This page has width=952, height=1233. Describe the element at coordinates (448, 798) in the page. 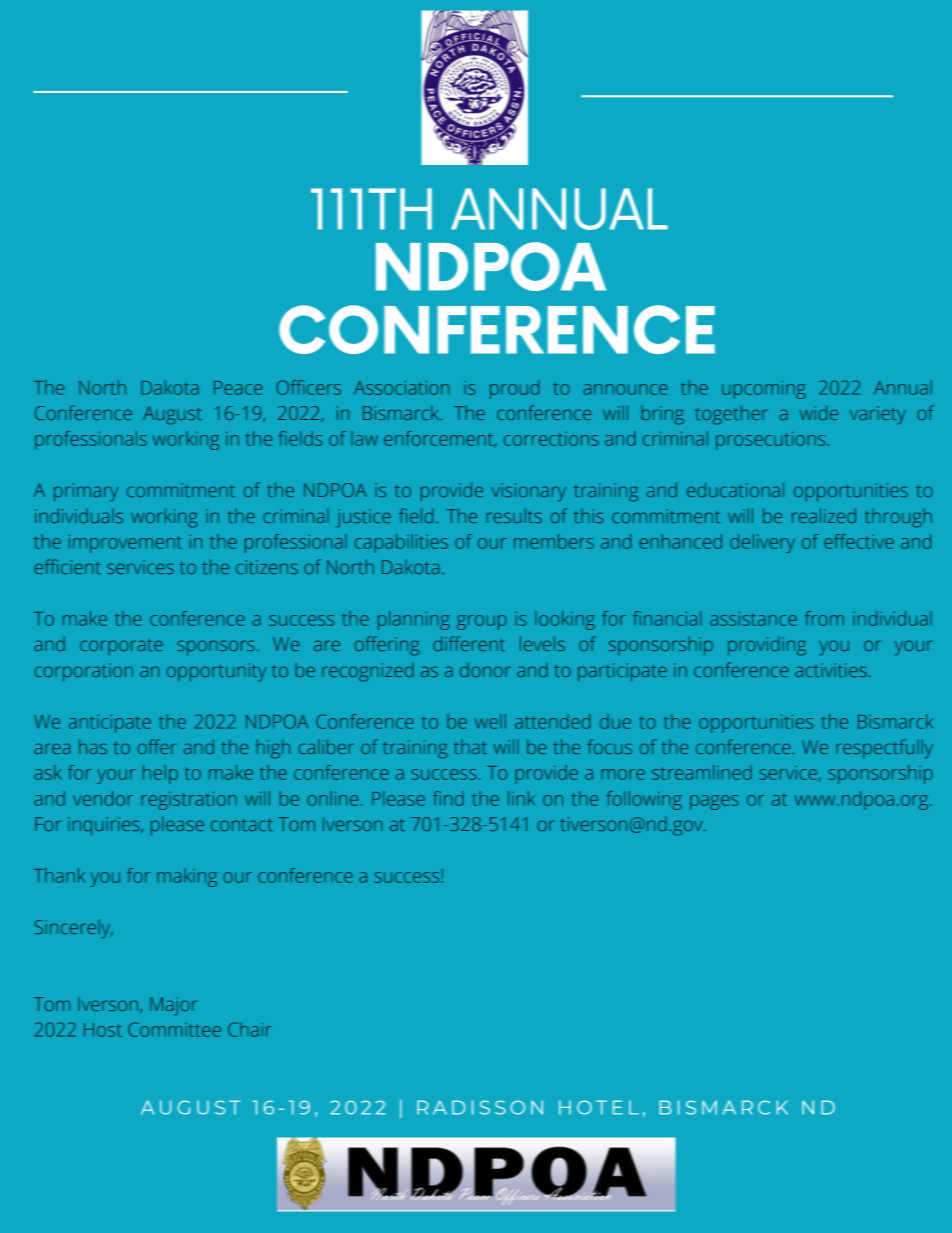

I see `find` at that location.
